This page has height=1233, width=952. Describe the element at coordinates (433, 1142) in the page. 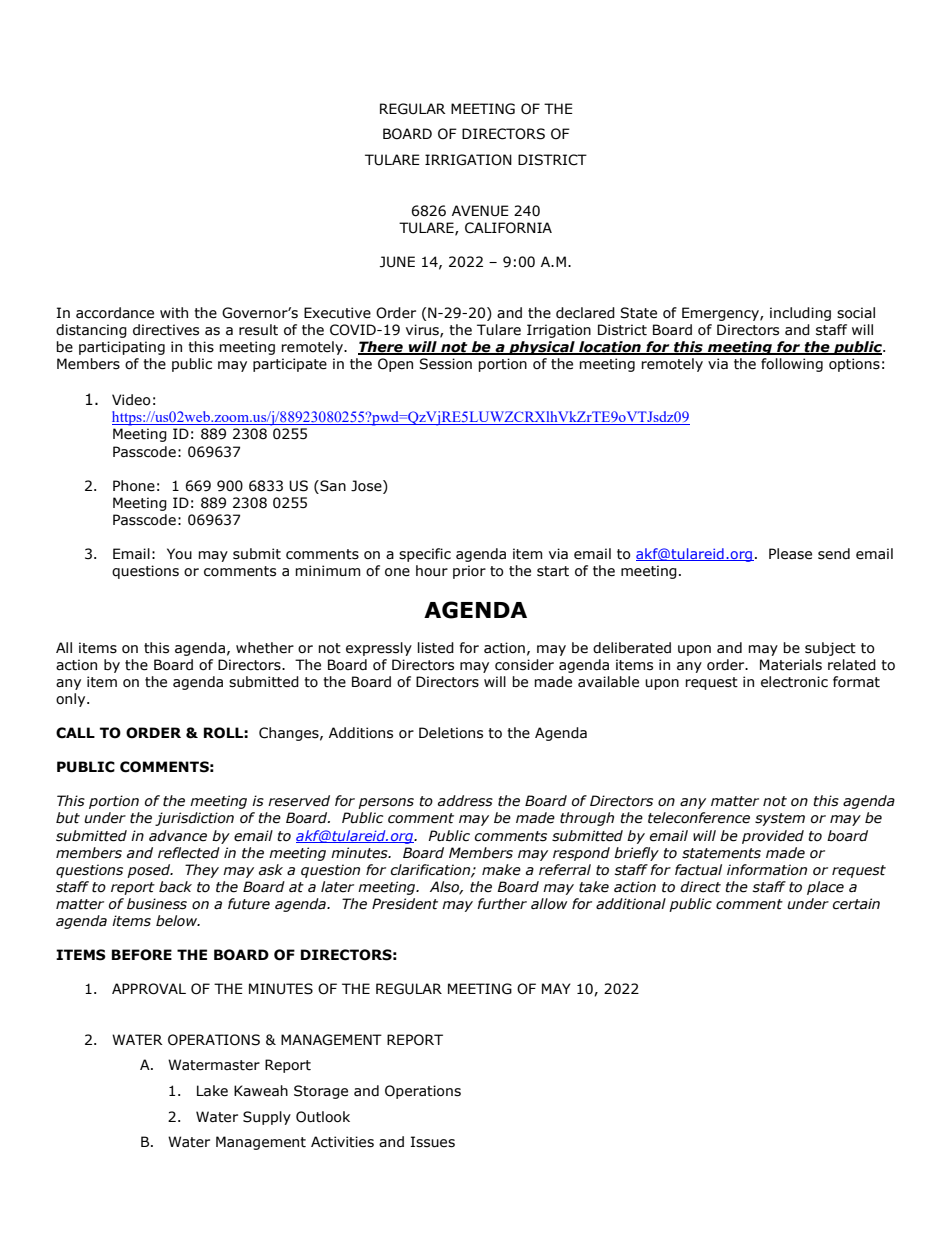

I see `Issues` at that location.
